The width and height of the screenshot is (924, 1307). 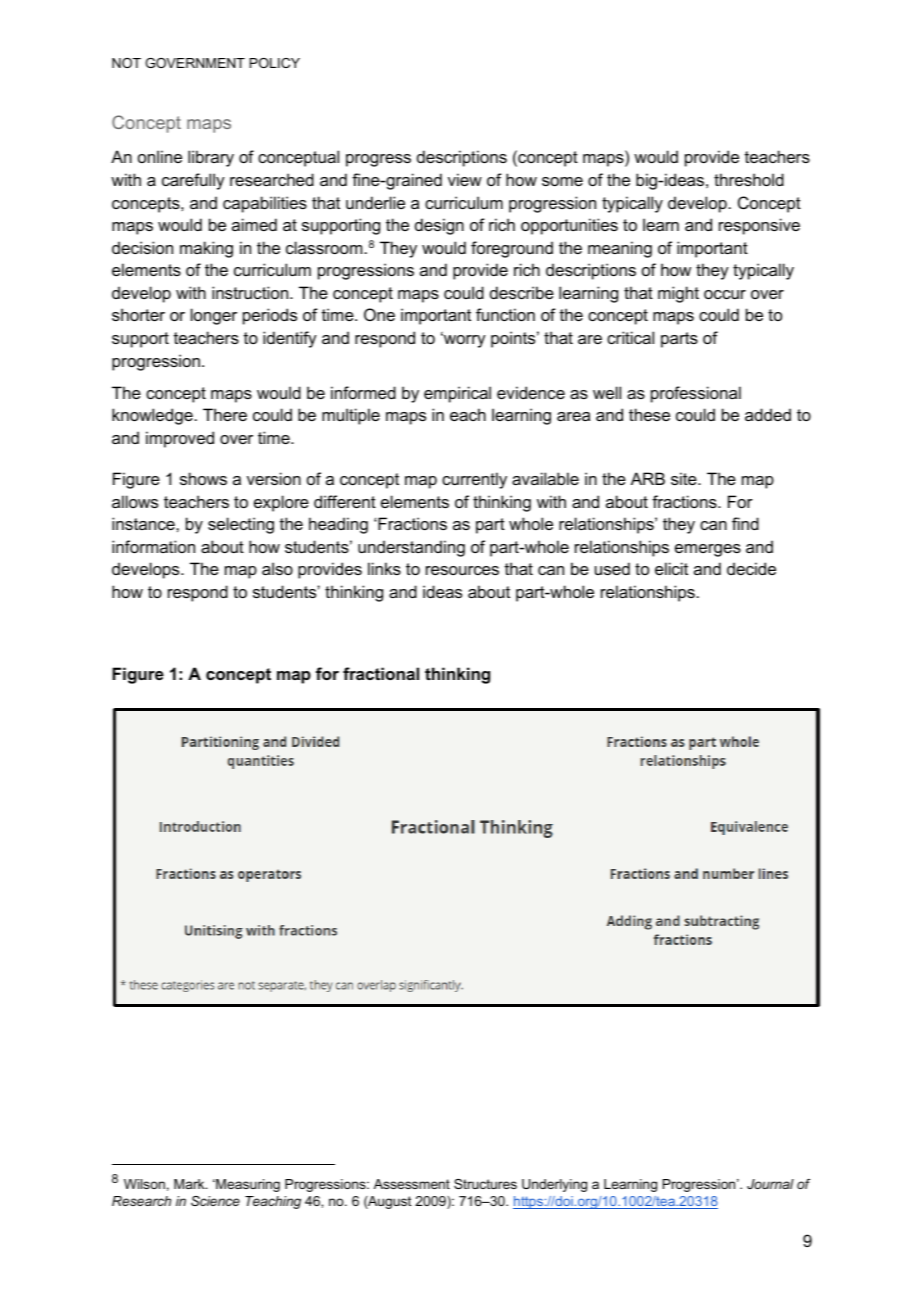 What do you see at coordinates (412, 1184) in the screenshot?
I see `Assessment` at bounding box center [412, 1184].
